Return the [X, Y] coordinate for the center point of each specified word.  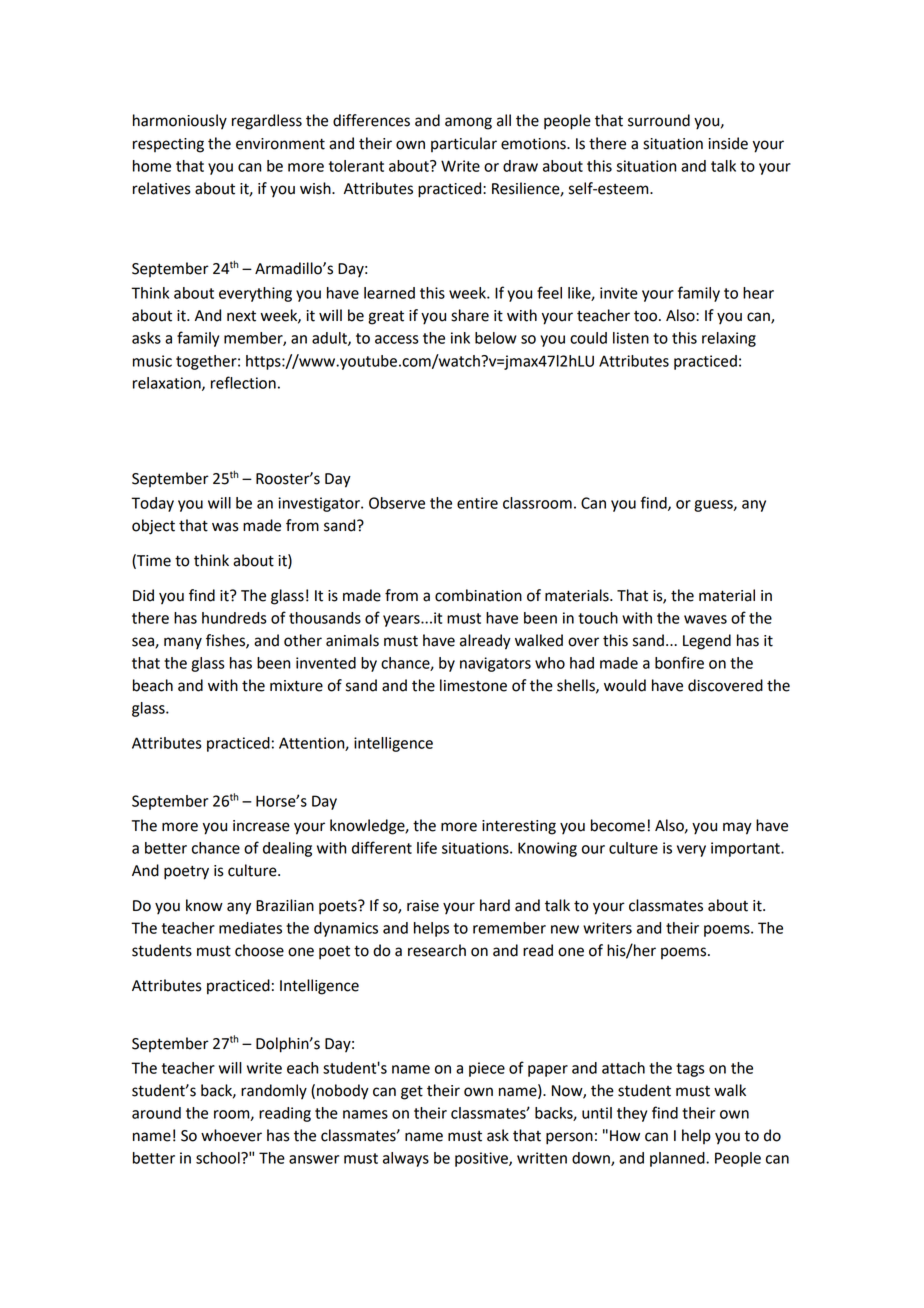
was [225, 527]
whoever [231, 1135]
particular [464, 144]
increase [261, 826]
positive [482, 1159]
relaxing [729, 339]
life [427, 847]
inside [728, 143]
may [737, 828]
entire [477, 503]
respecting [168, 145]
